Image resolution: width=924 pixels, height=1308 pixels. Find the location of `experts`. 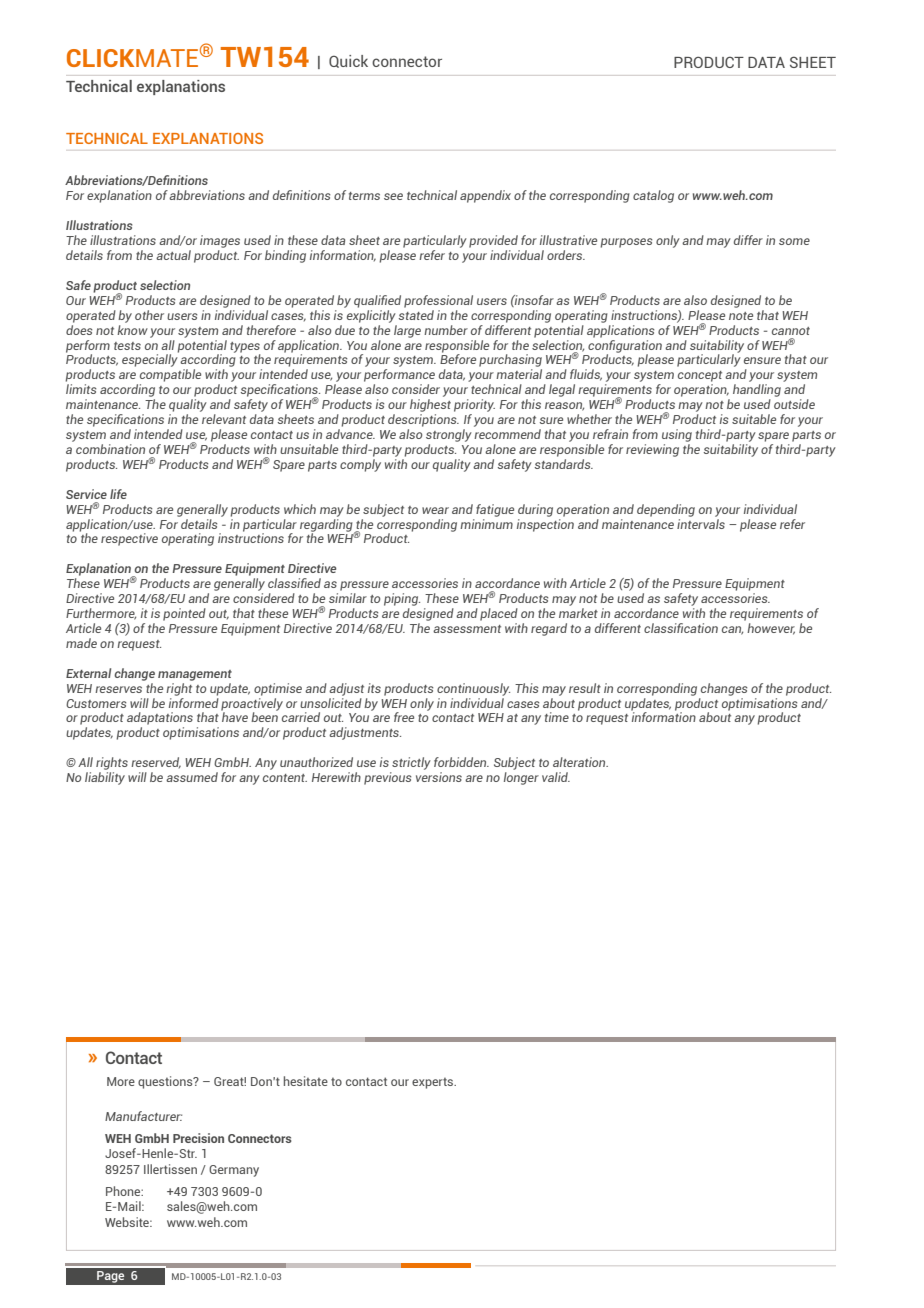

experts is located at coordinates (434, 1083).
